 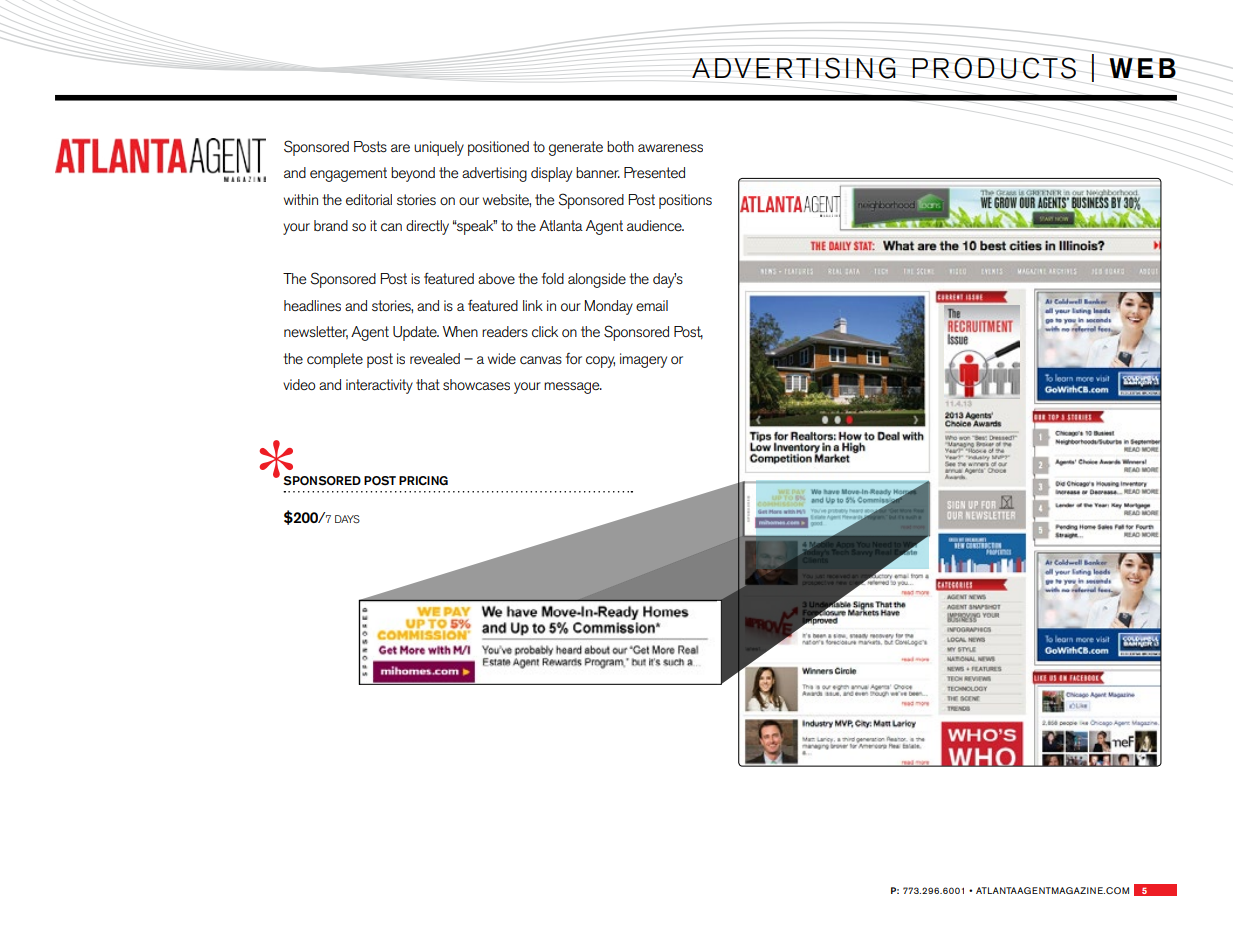 I want to click on engagement, so click(x=348, y=174).
